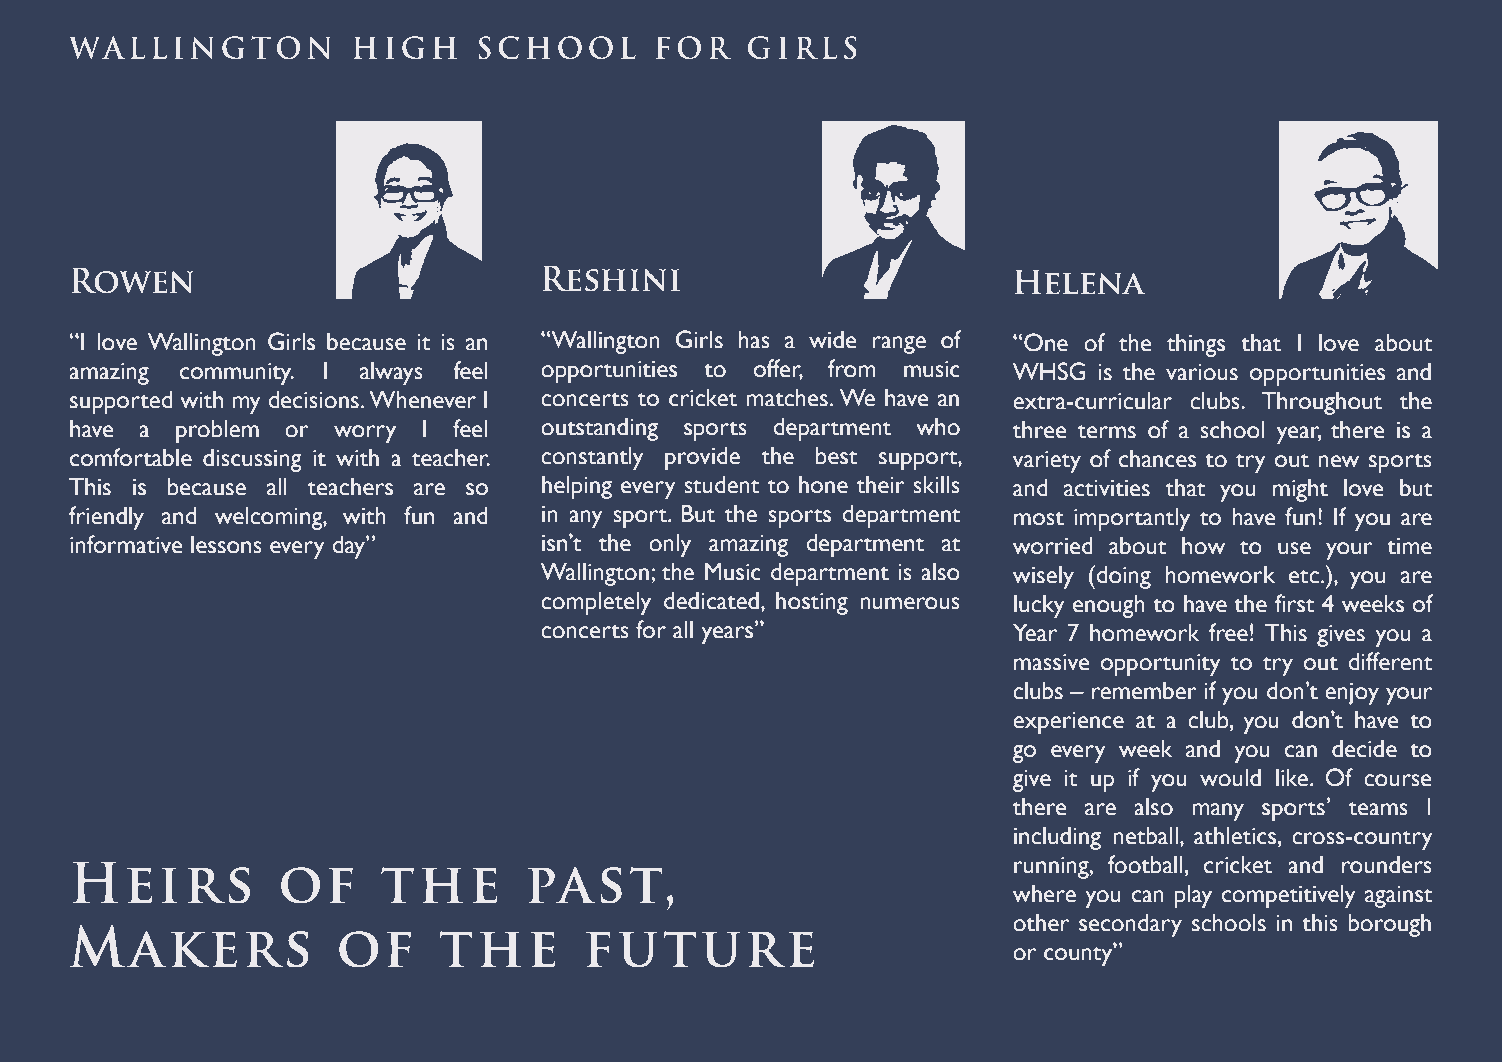  What do you see at coordinates (1228, 632) in the screenshot?
I see `free` at bounding box center [1228, 632].
